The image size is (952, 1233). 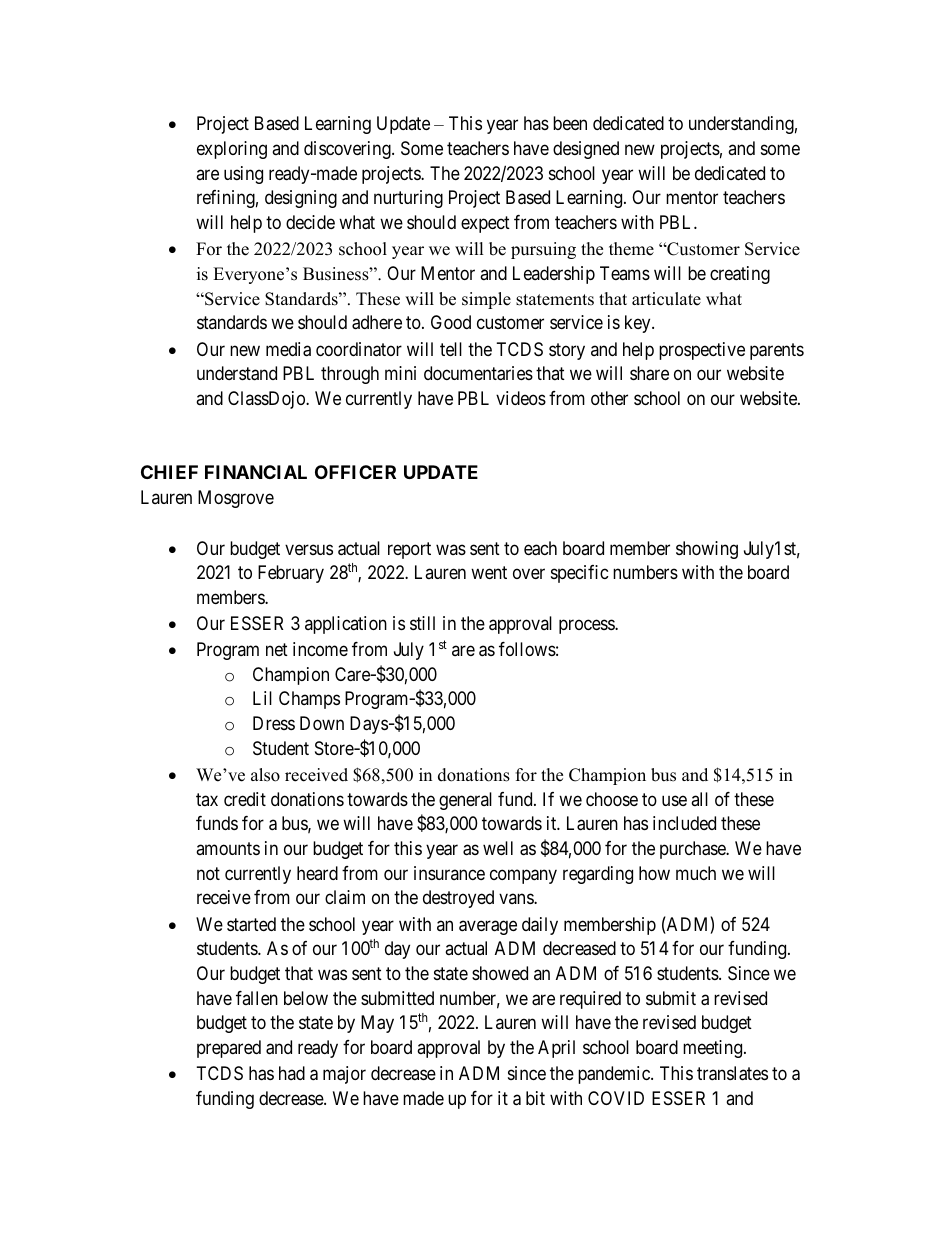 I want to click on net, so click(x=277, y=649).
